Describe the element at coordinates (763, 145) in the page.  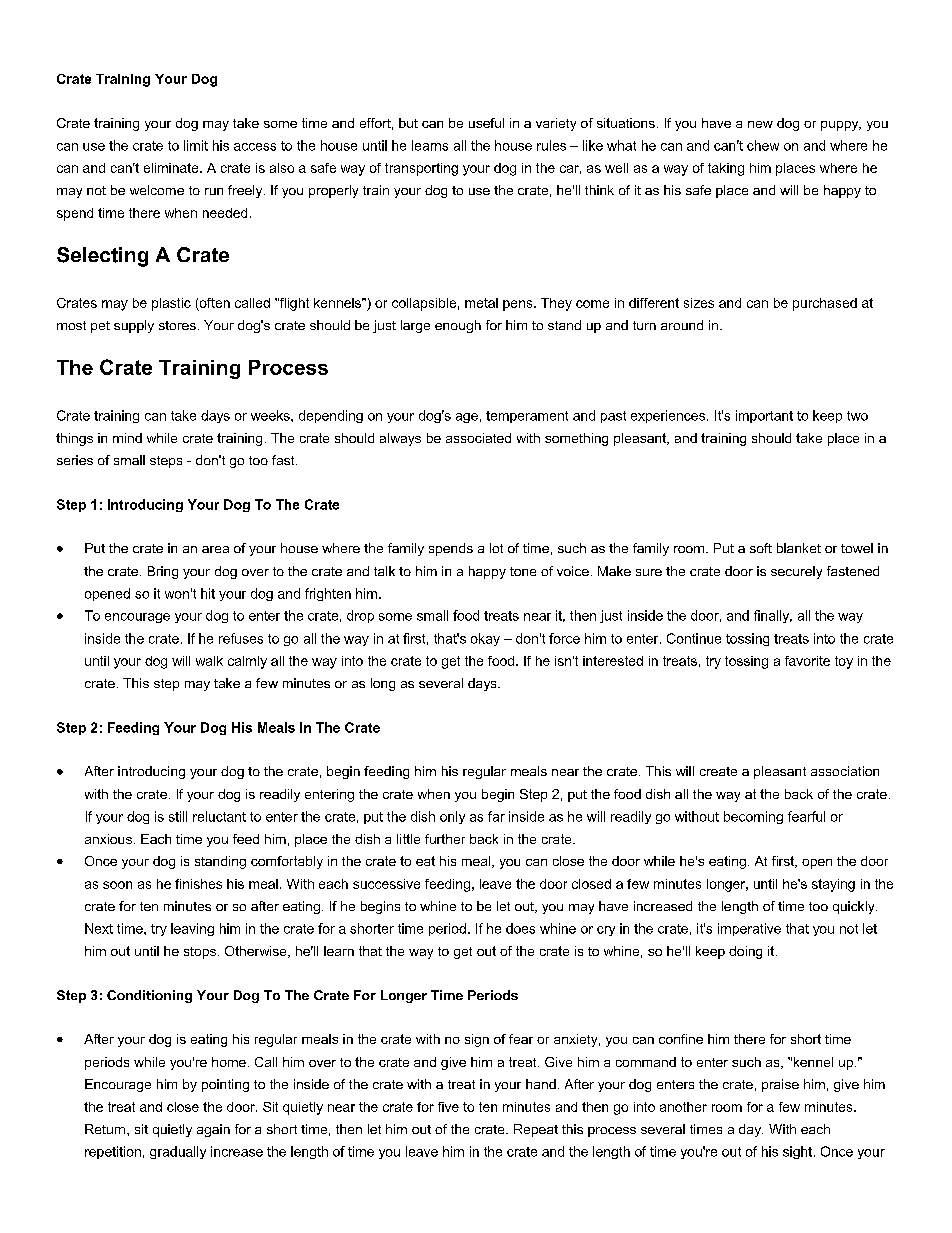
I see `chew` at that location.
